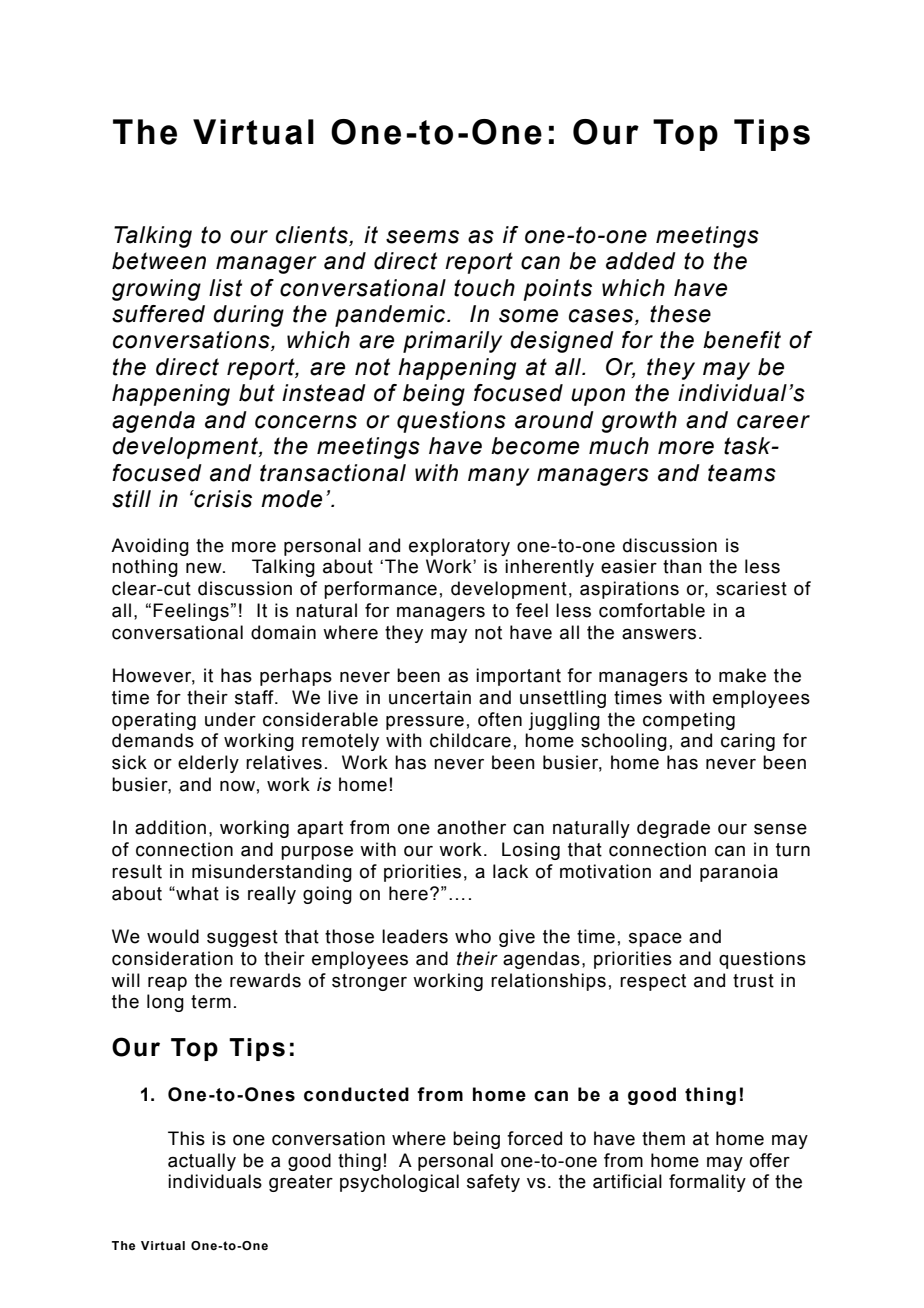 The height and width of the document is (1308, 924). Describe the element at coordinates (255, 697) in the document. I see `staff` at that location.
